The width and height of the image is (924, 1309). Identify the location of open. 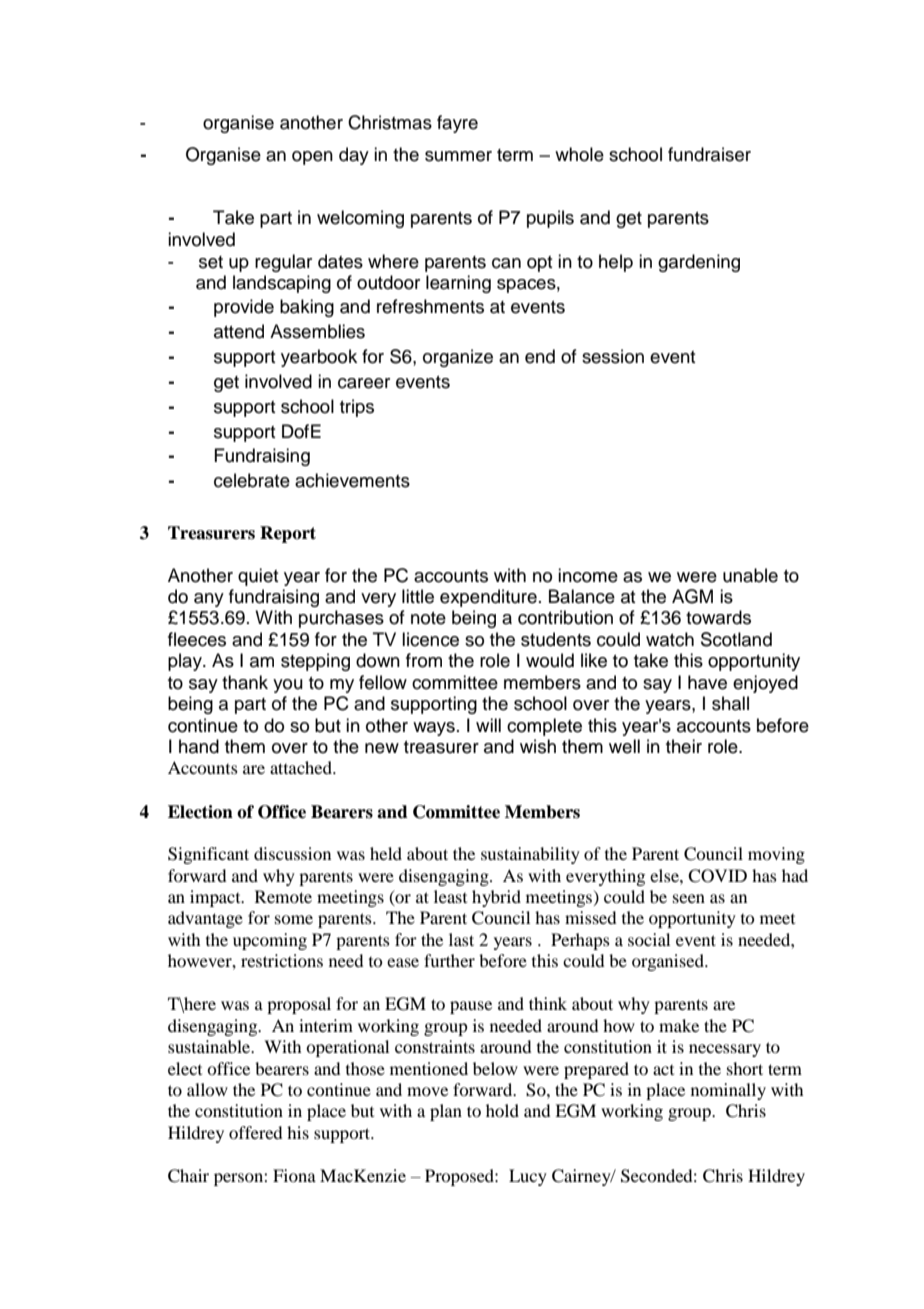
(312, 158).
